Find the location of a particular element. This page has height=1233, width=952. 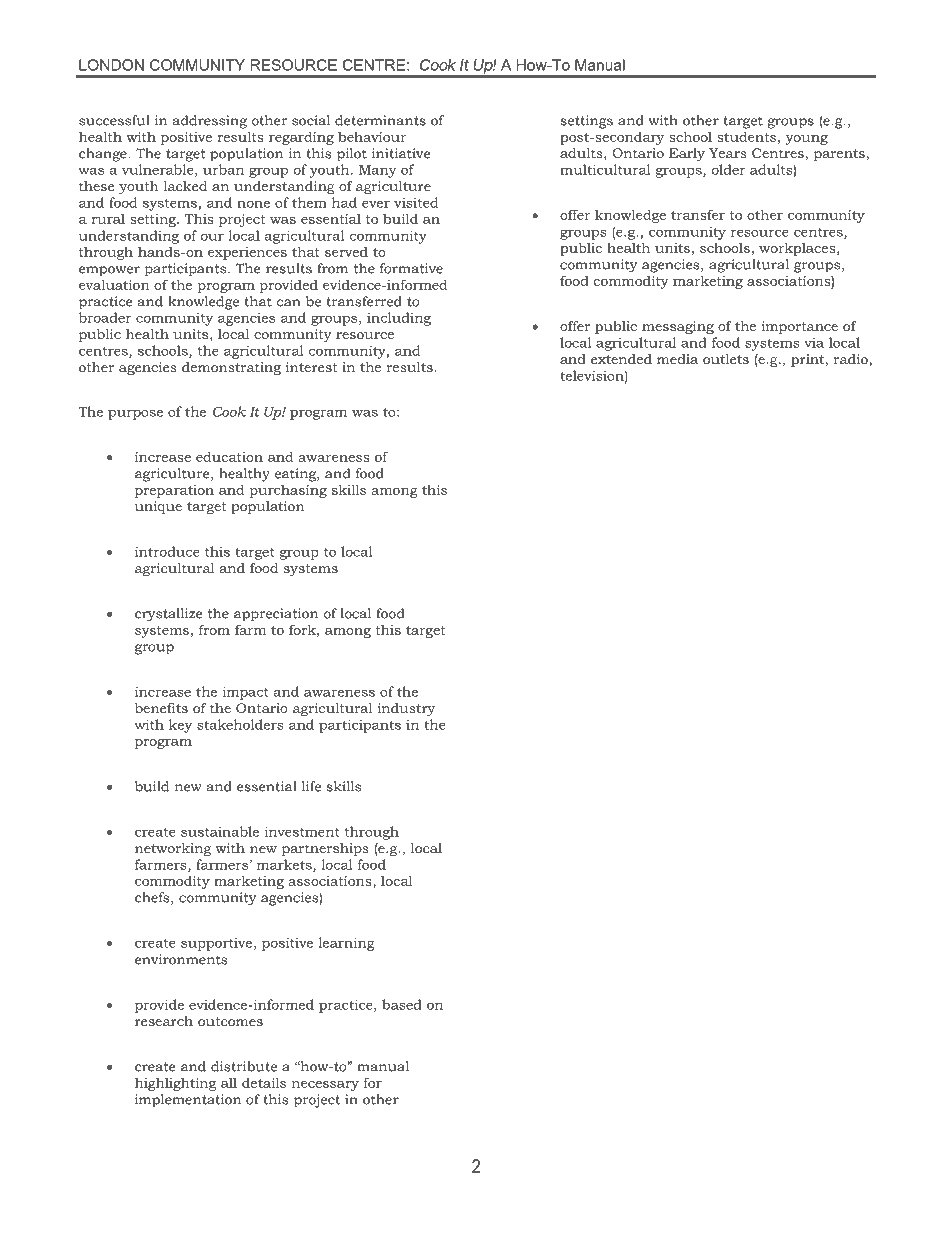

highlighting is located at coordinates (175, 1084).
